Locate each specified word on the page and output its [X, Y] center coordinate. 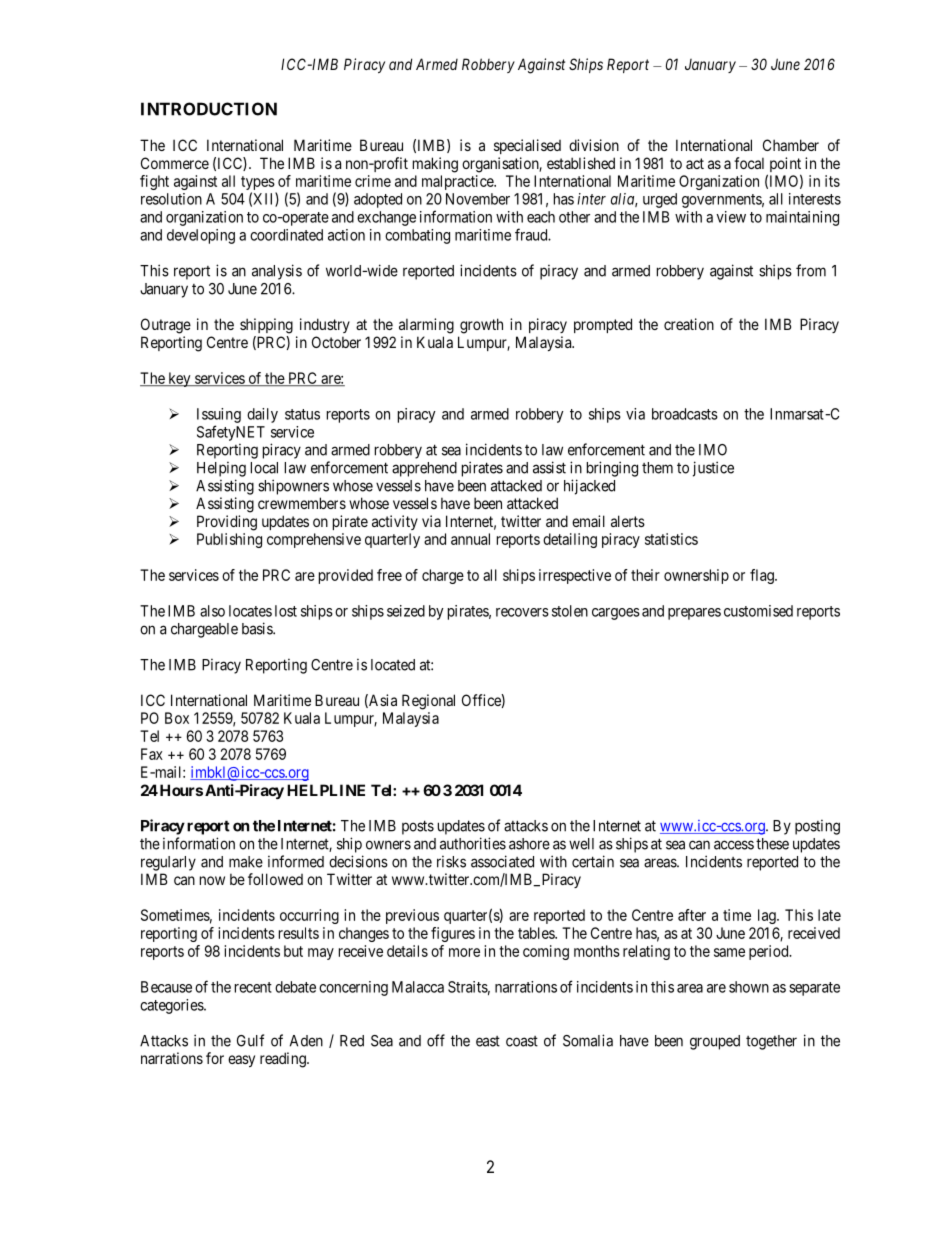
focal [749, 163]
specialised [527, 146]
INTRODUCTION [209, 109]
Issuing [219, 415]
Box [177, 718]
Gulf [250, 1040]
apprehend [424, 469]
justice [713, 469]
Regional [428, 702]
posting [817, 827]
